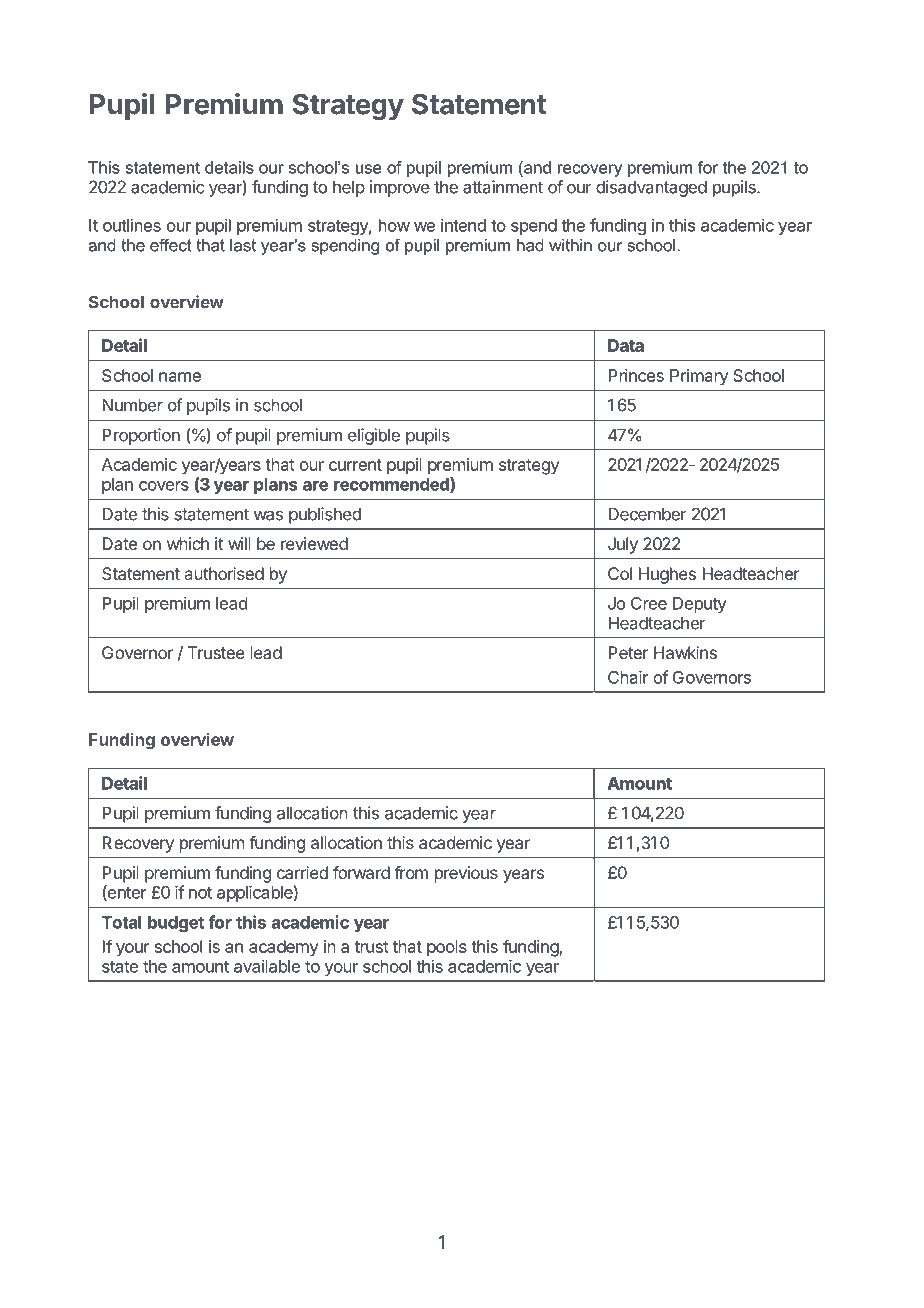 This screenshot has height=1308, width=924. Describe the element at coordinates (620, 573) in the screenshot. I see `Col` at that location.
